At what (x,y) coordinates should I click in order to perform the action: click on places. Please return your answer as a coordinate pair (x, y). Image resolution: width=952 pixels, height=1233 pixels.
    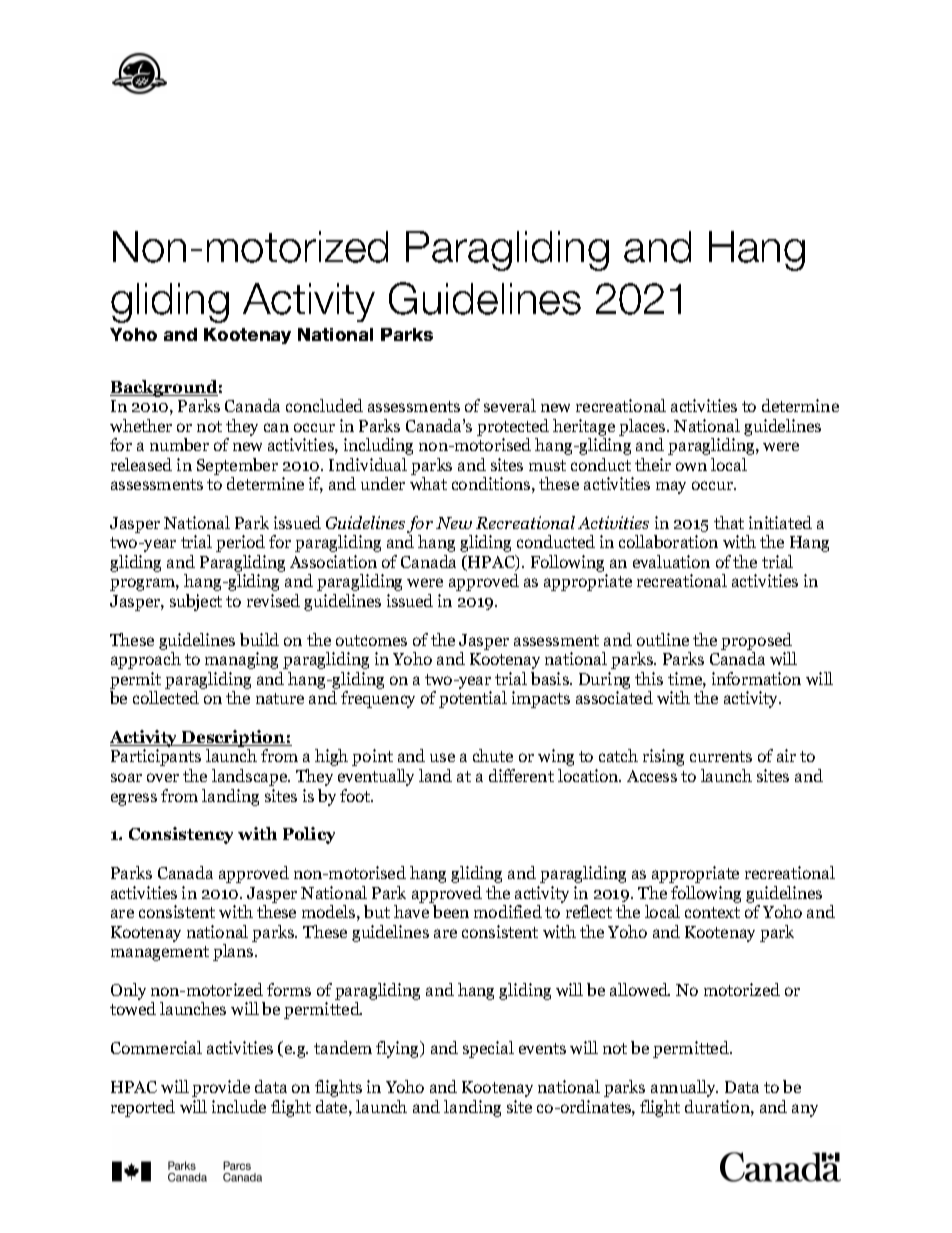
    Looking at the image, I should click on (643, 427).
